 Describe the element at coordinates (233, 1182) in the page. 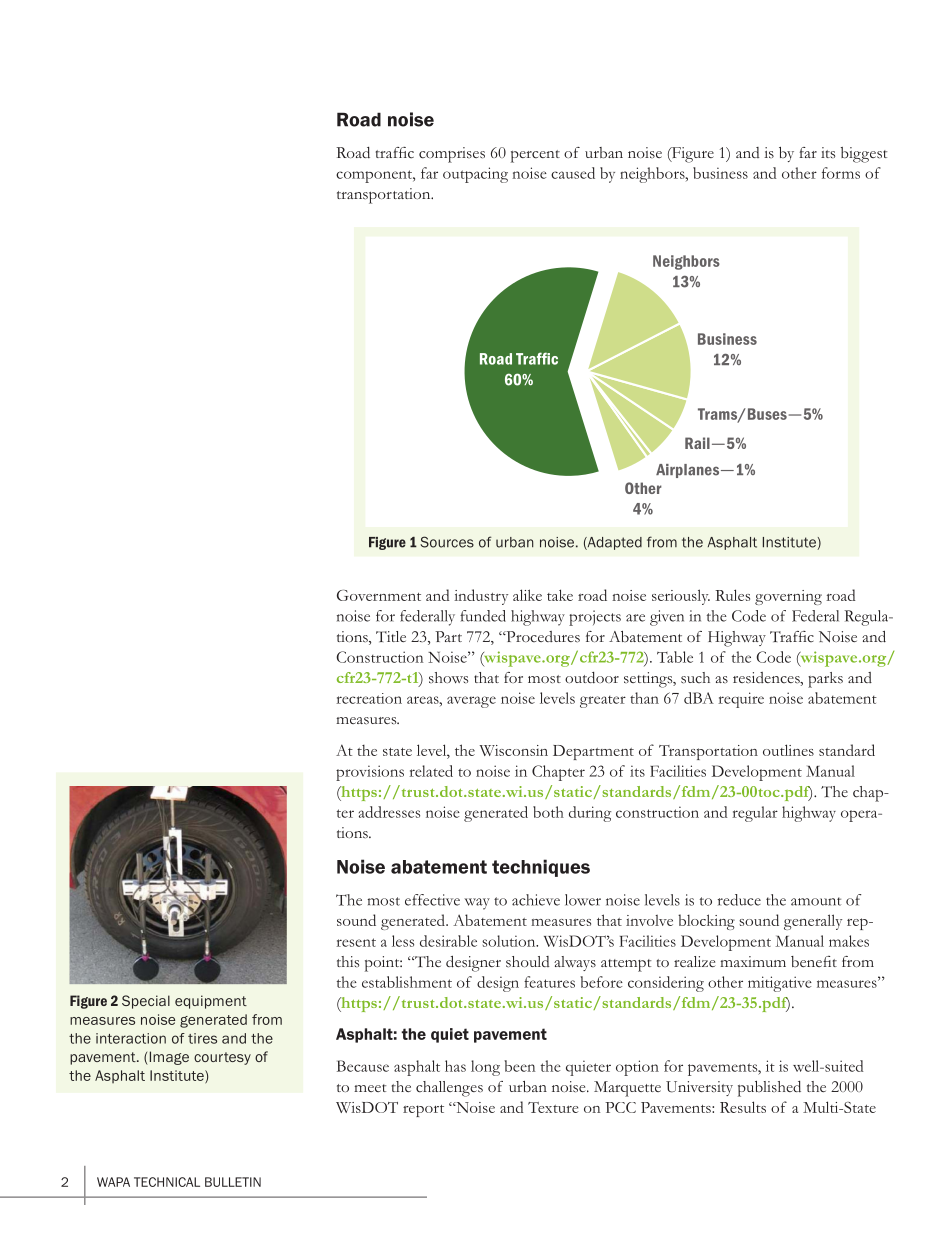

I see `BULLETIN` at that location.
